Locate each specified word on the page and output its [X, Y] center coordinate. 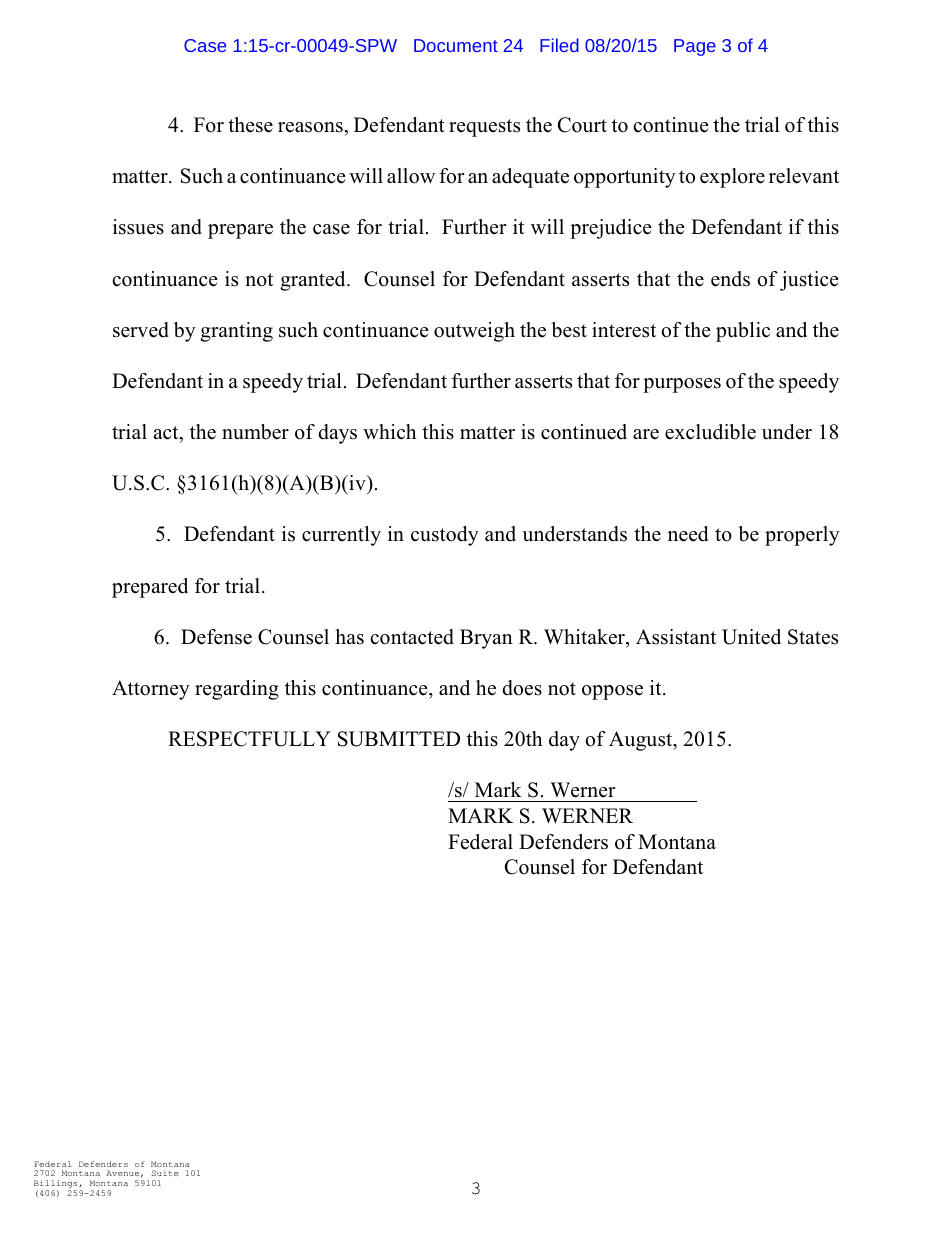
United [751, 637]
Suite [165, 1173]
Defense [216, 637]
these [250, 125]
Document [456, 45]
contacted [412, 637]
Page [695, 47]
